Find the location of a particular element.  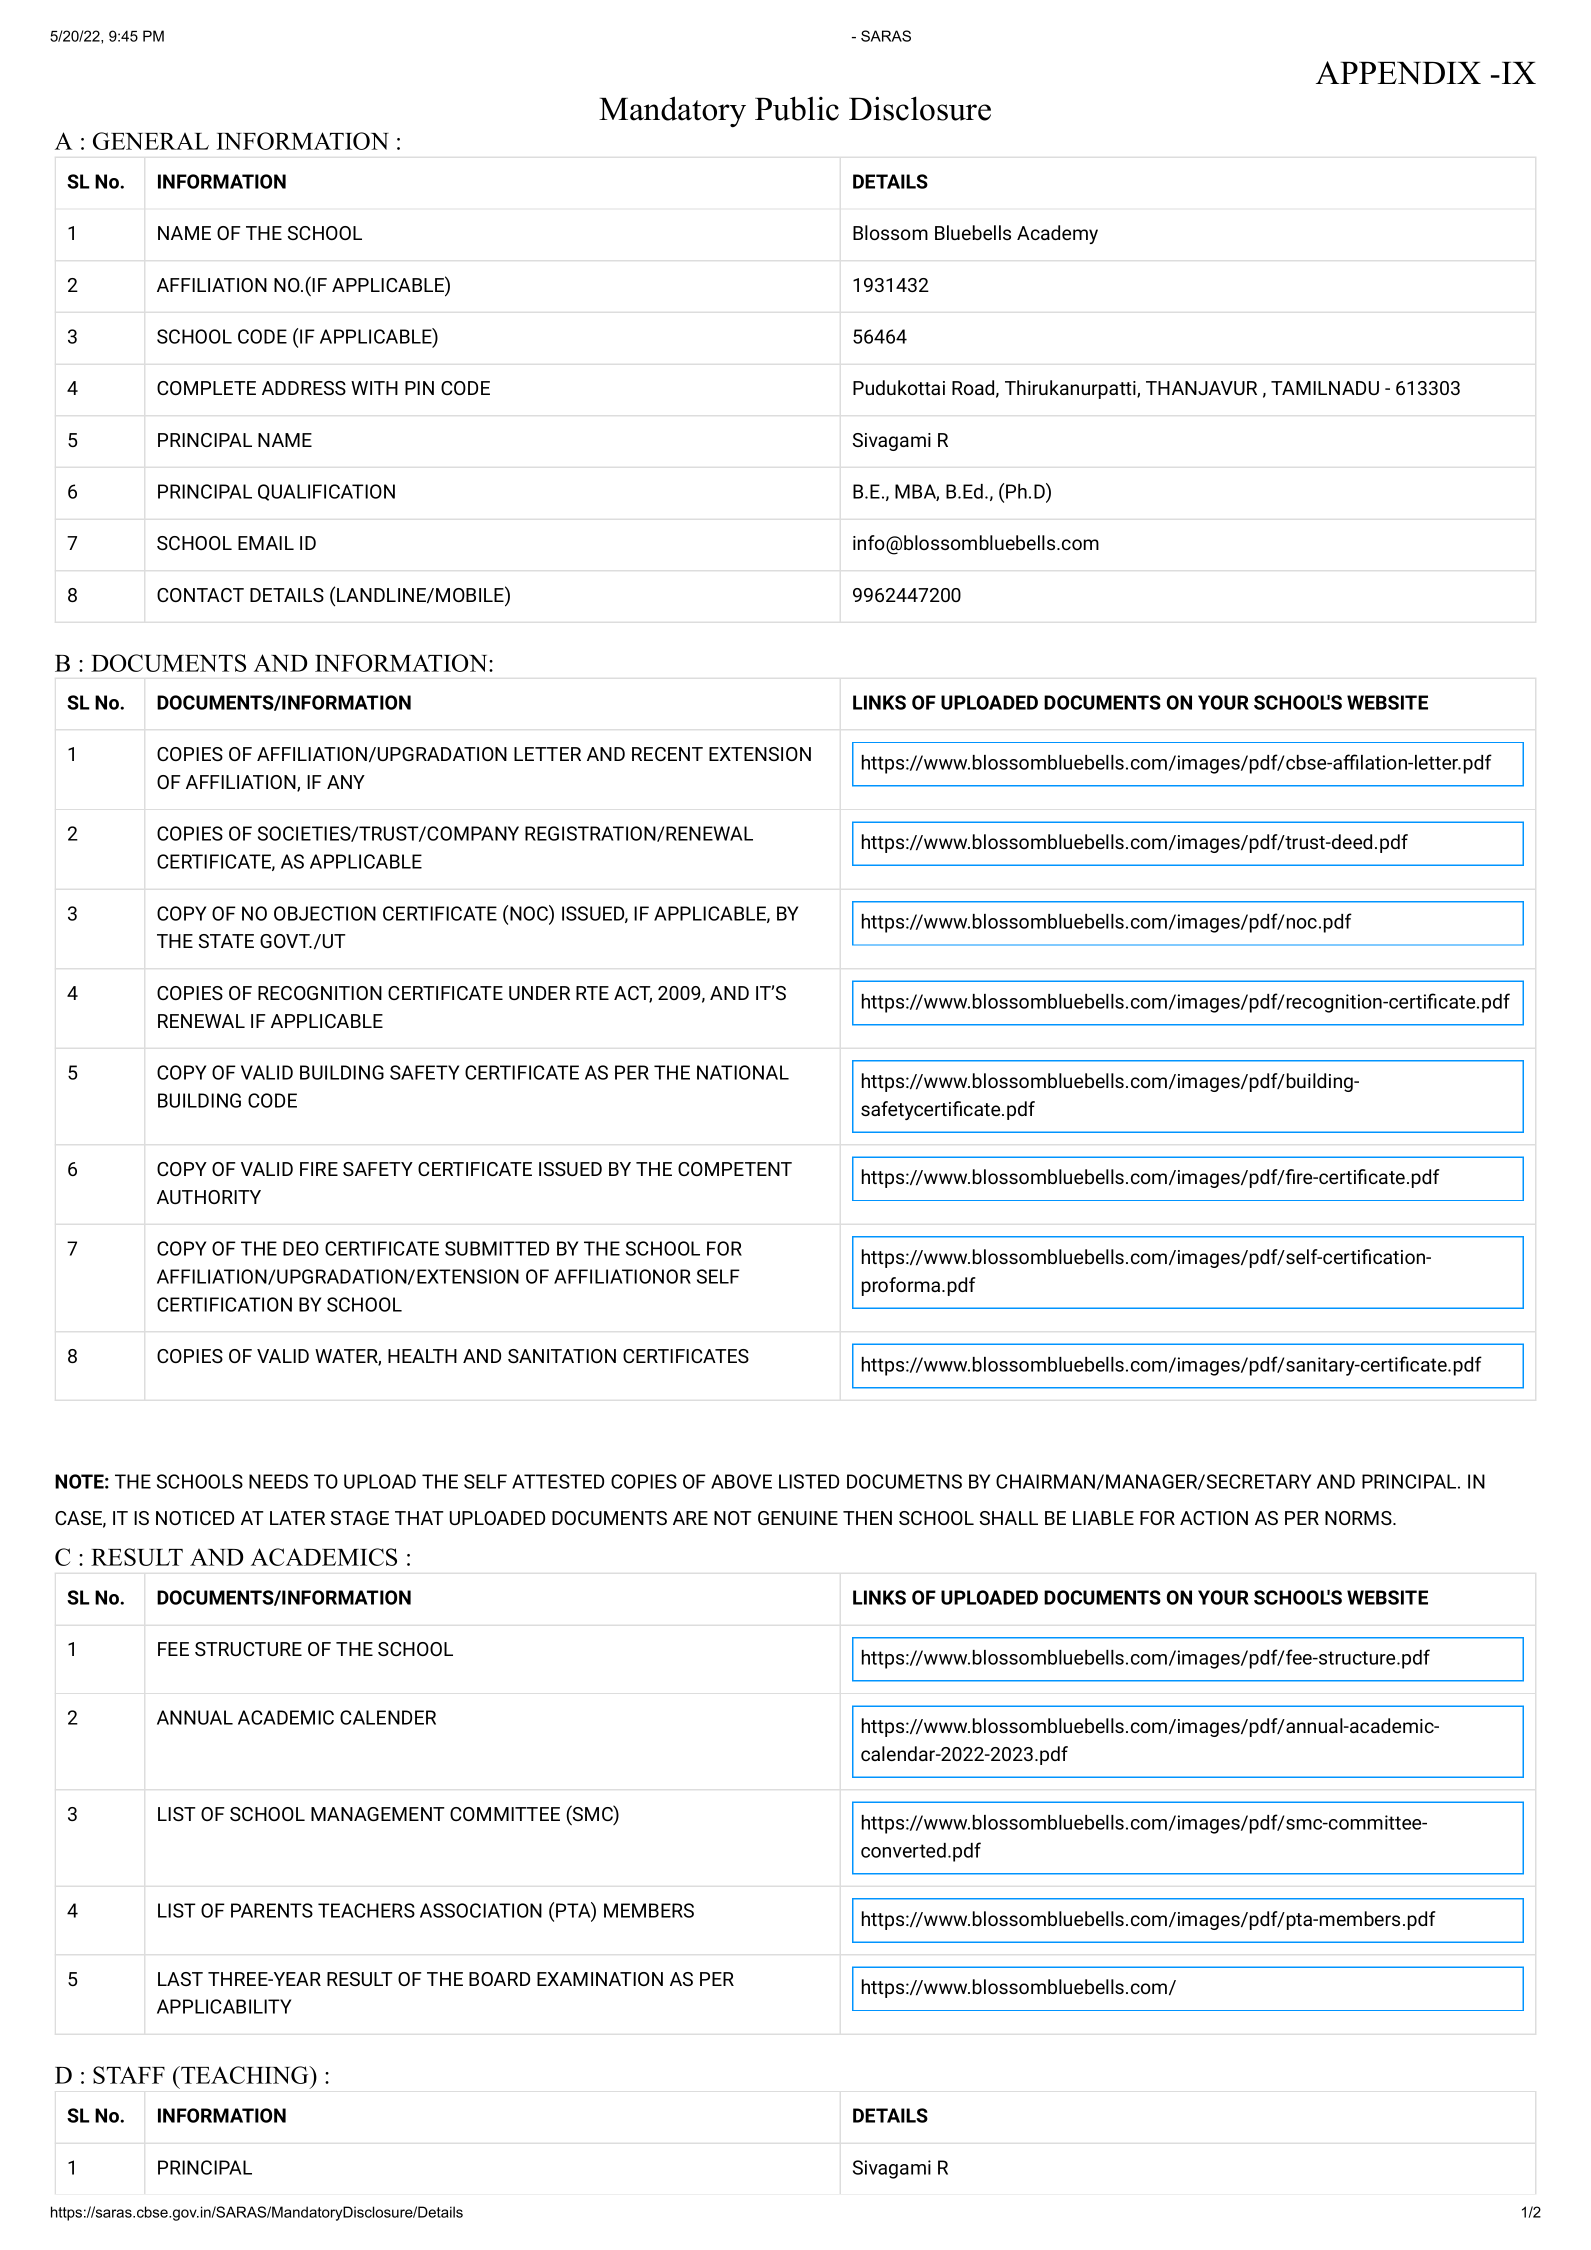

Public is located at coordinates (797, 108).
